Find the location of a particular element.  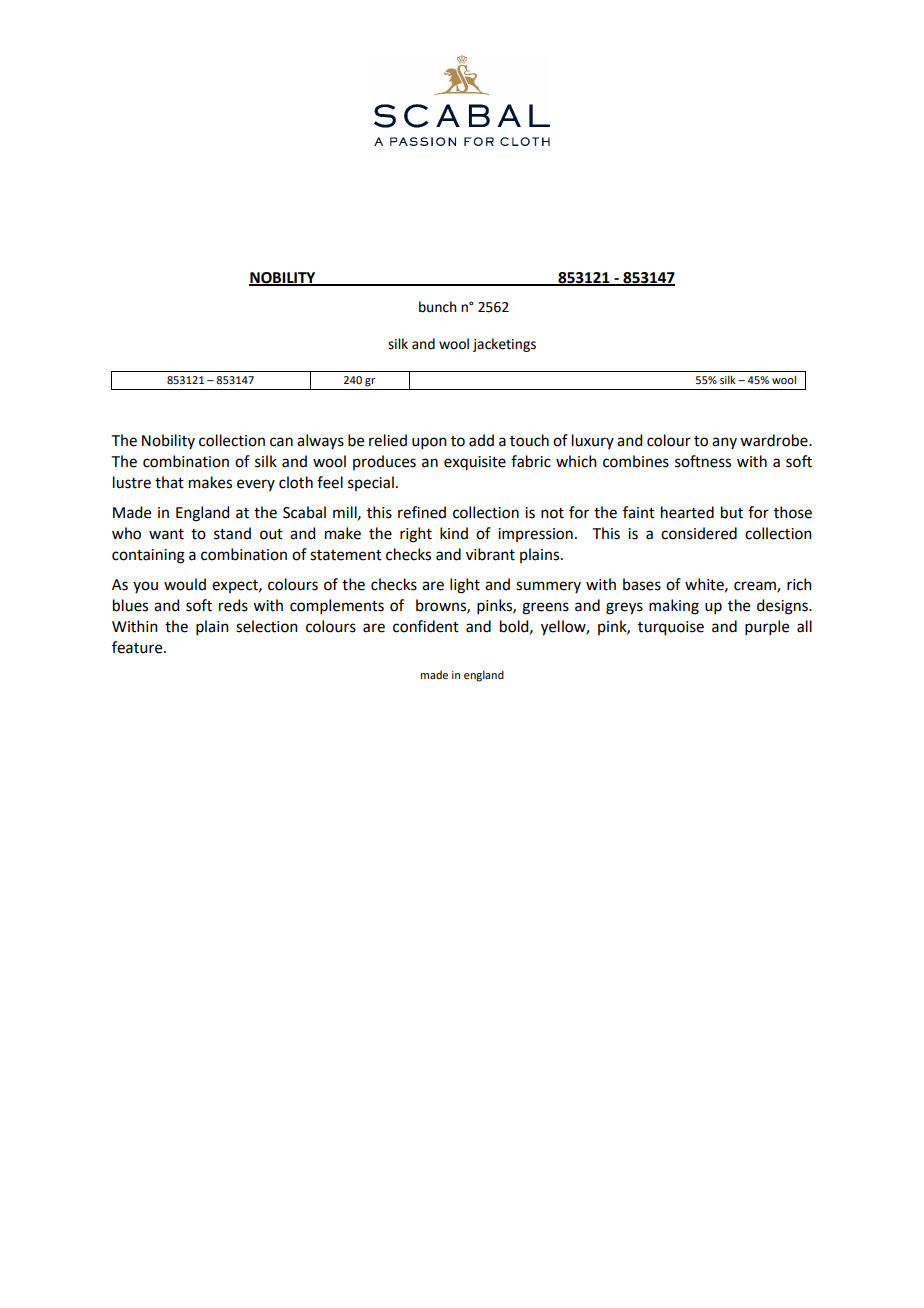

confident is located at coordinates (426, 626).
